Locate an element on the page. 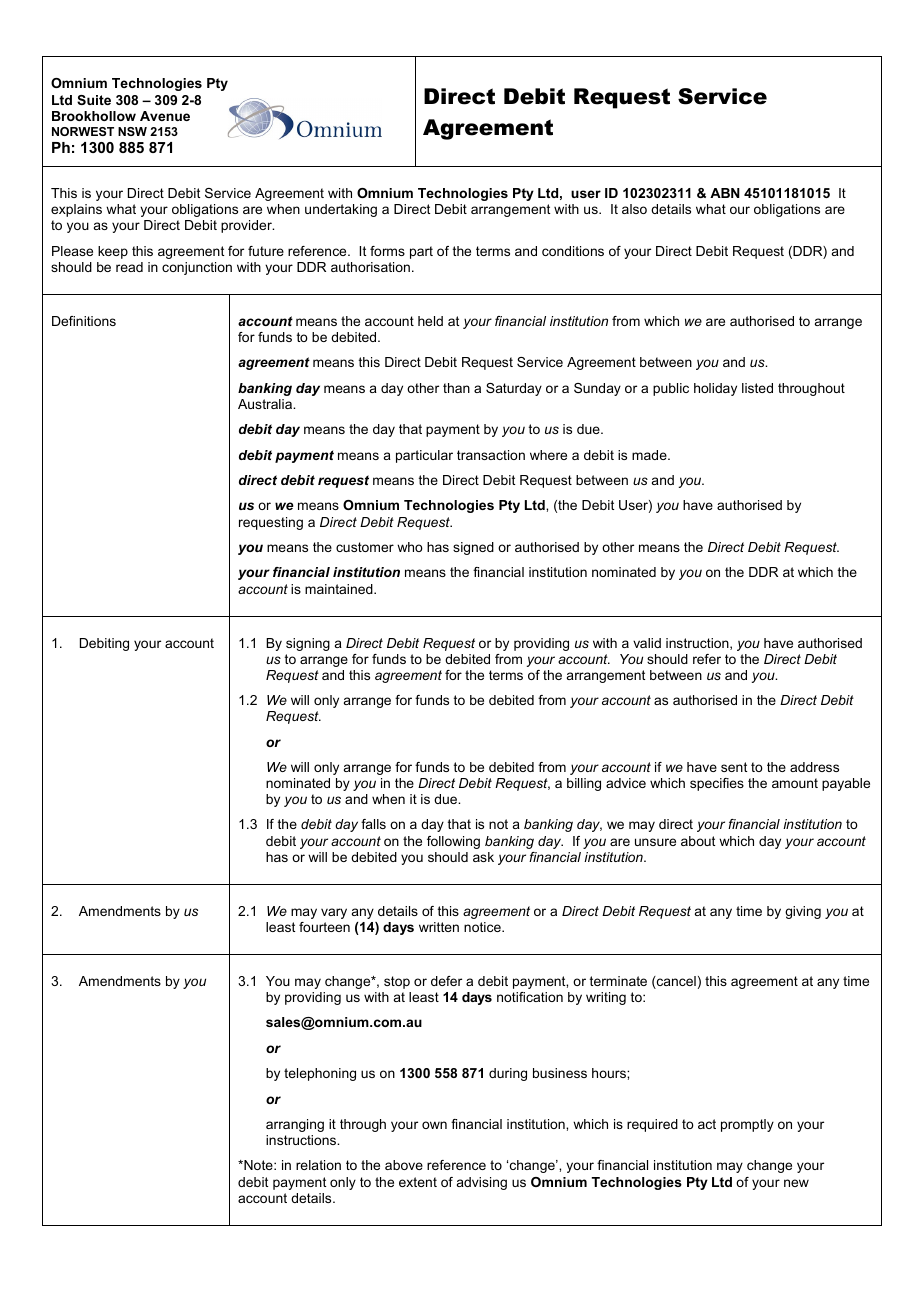 The image size is (924, 1308). promptly is located at coordinates (747, 1125).
